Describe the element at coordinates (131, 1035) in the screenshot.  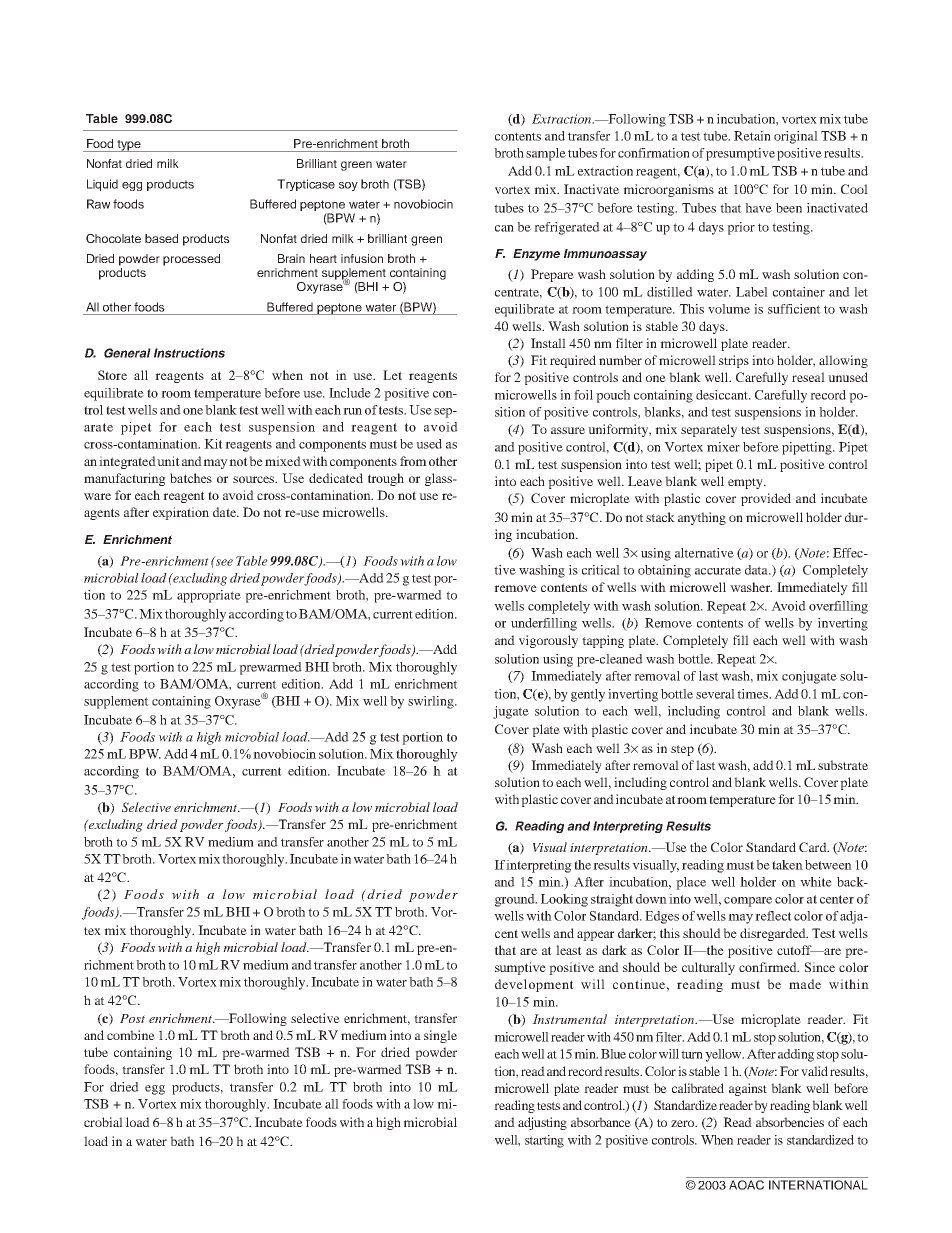
I see `combine` at that location.
